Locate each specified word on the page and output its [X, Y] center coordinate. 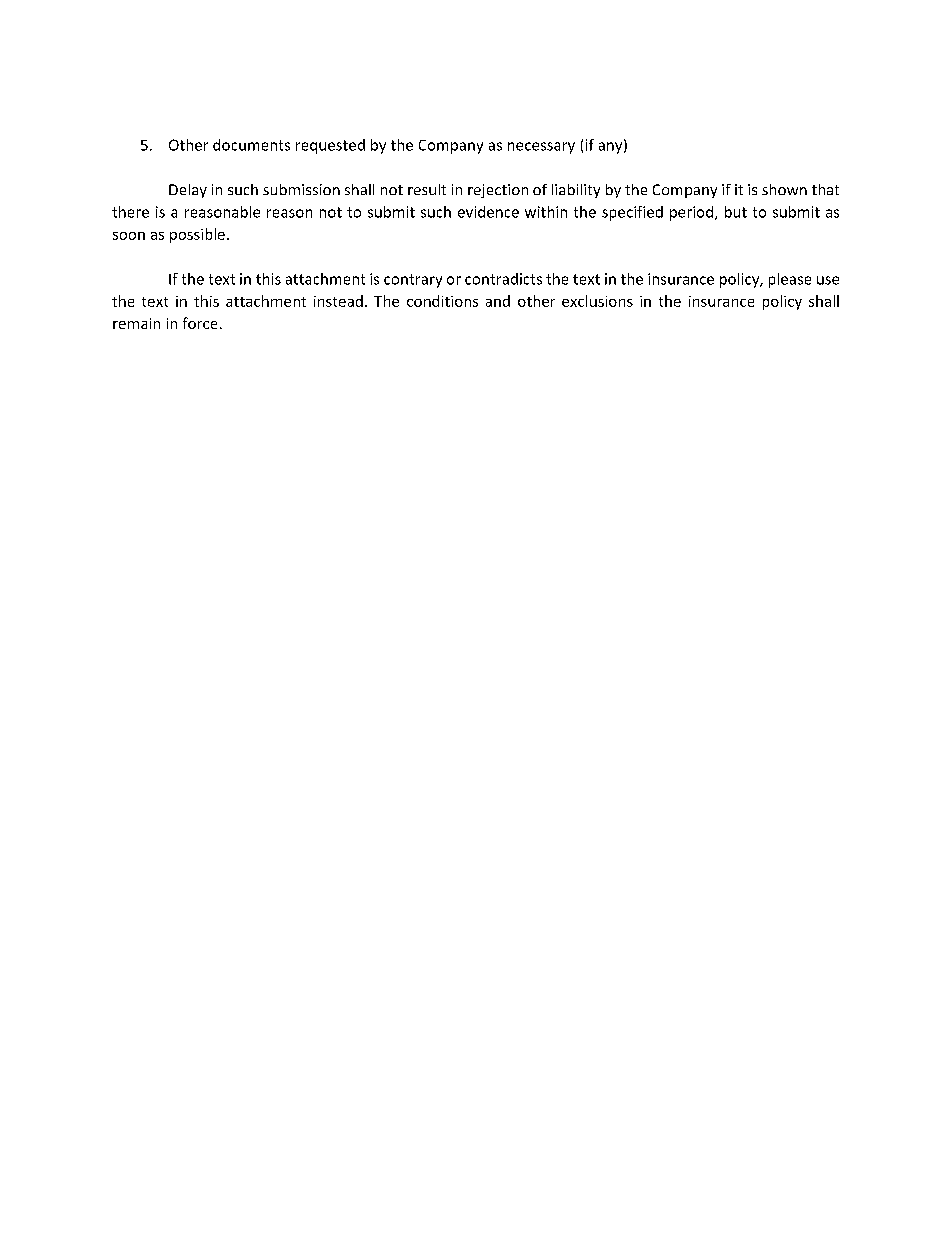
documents [251, 145]
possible [197, 235]
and [498, 301]
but [736, 212]
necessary [541, 148]
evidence [488, 212]
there [130, 212]
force [200, 323]
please [790, 280]
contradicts [503, 279]
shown [784, 189]
